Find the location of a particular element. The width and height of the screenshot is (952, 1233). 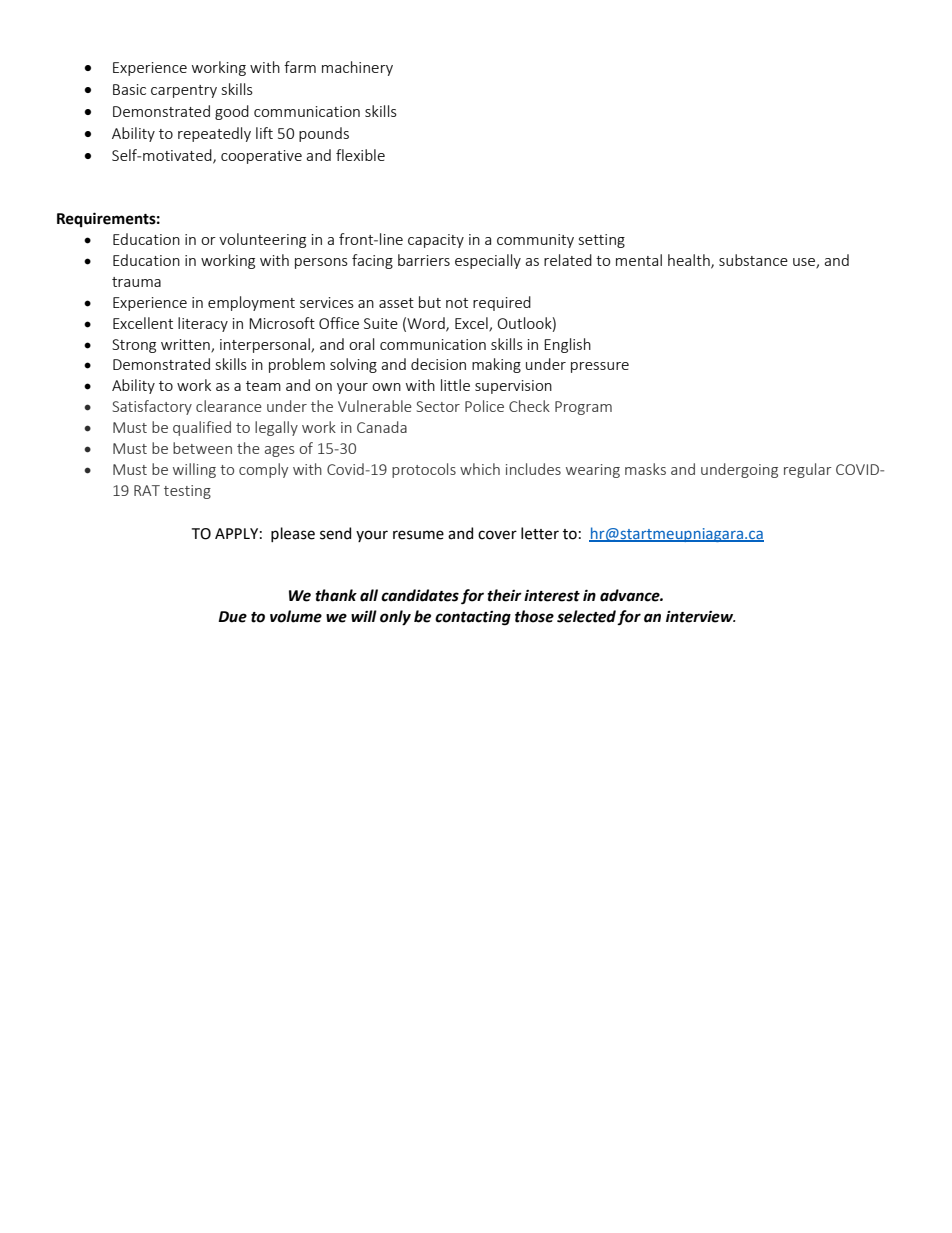

carpentry is located at coordinates (184, 91).
